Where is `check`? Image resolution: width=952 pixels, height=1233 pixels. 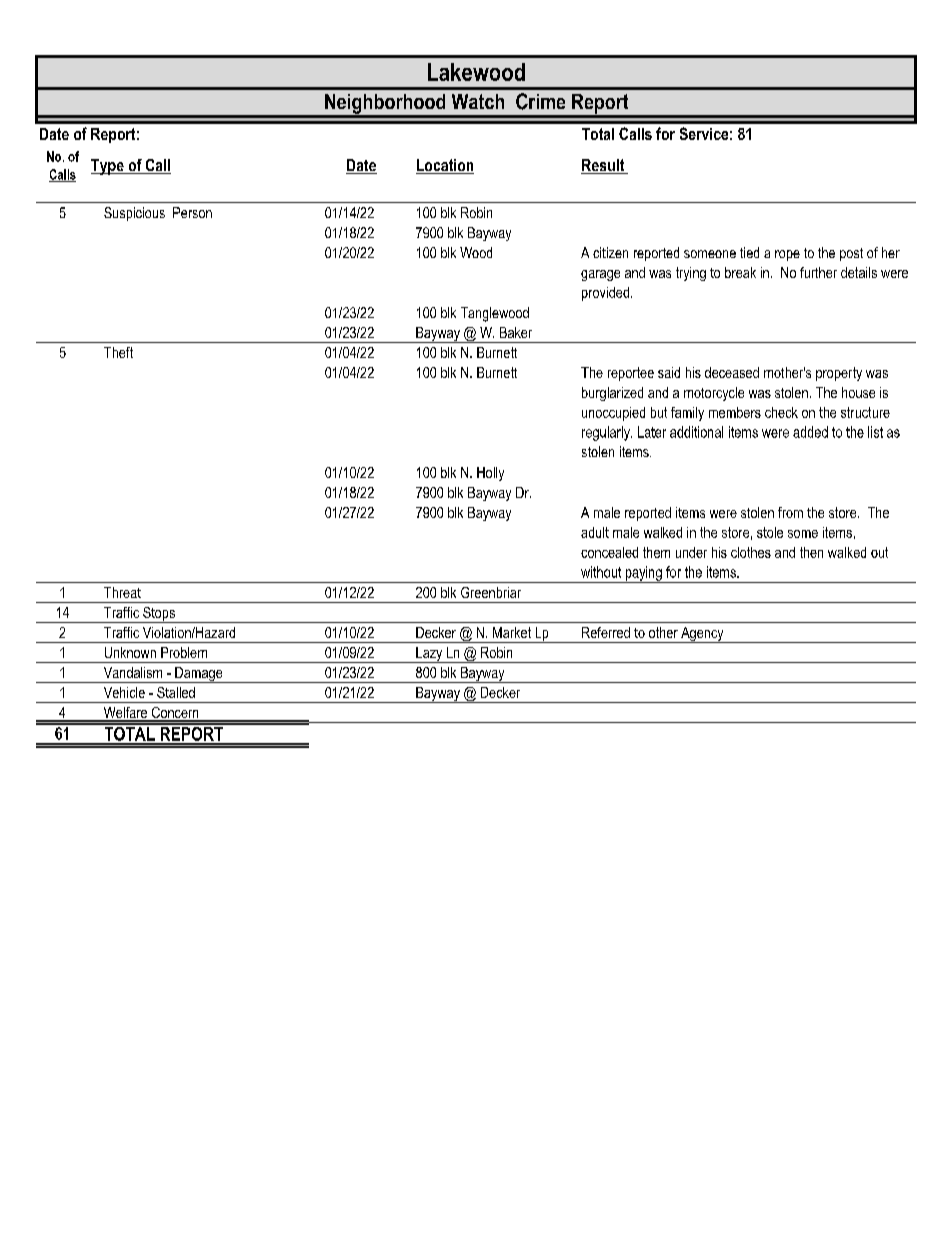
check is located at coordinates (781, 412).
